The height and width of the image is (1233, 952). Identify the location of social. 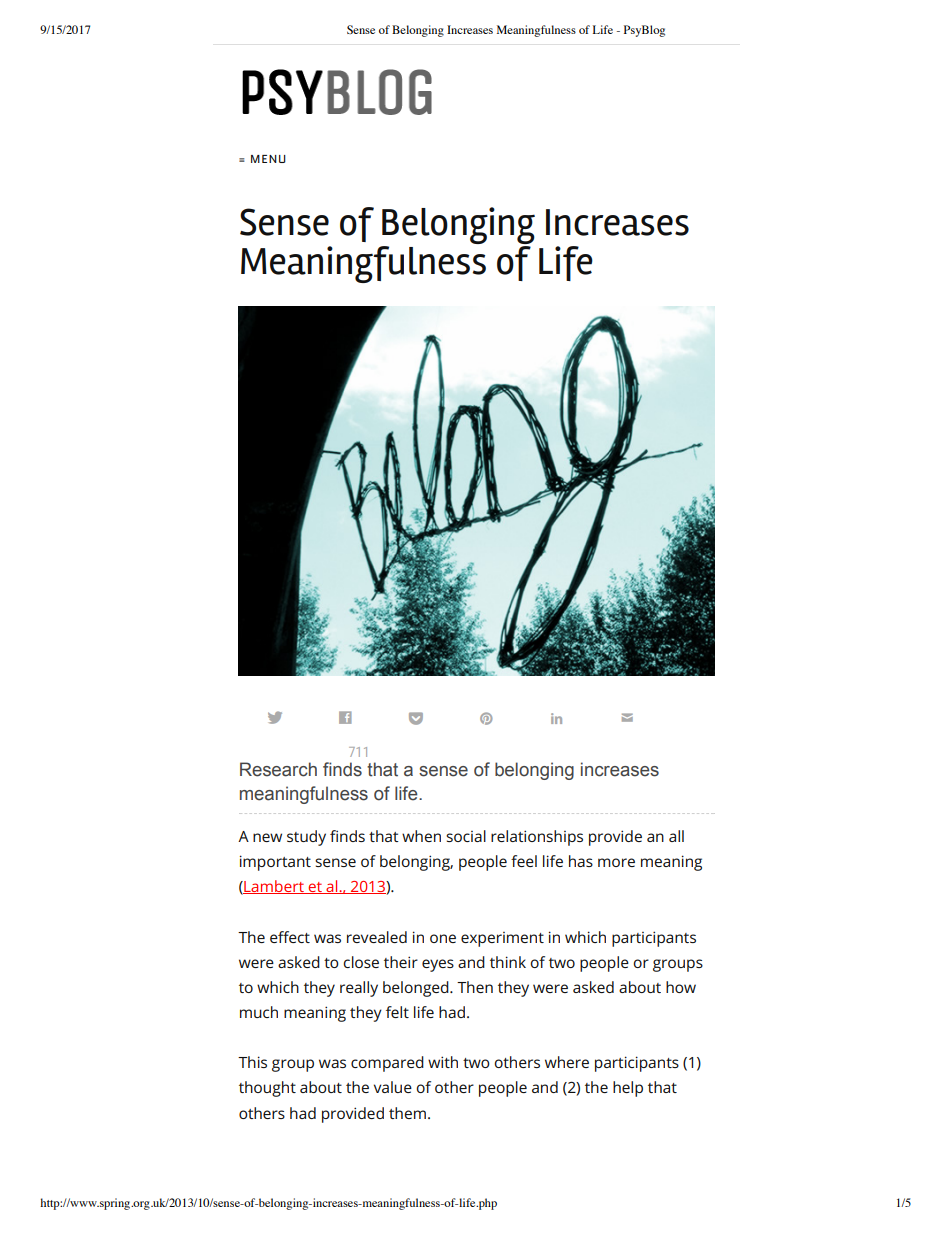
(466, 836).
